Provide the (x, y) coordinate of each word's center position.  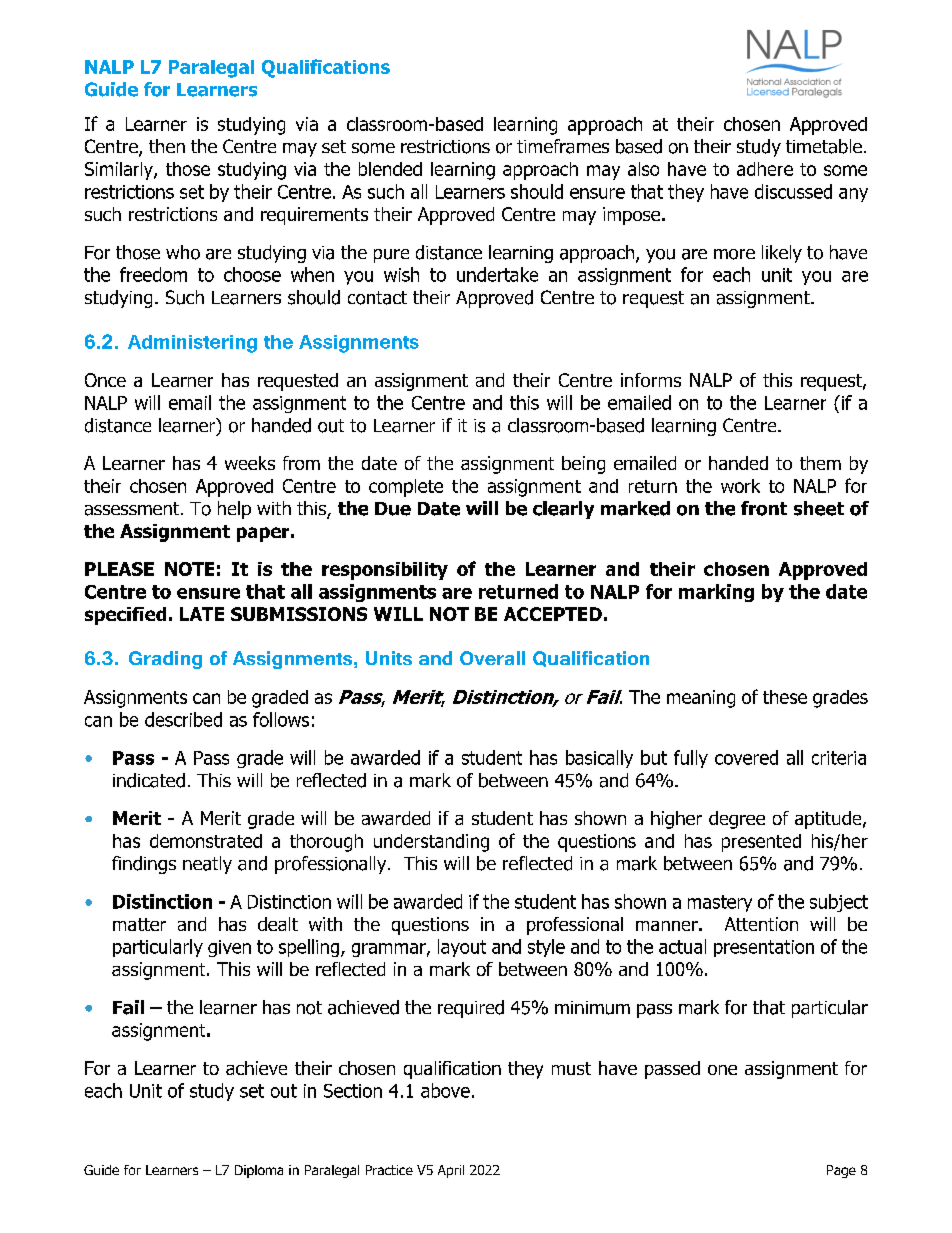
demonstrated (206, 841)
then (167, 146)
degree (737, 820)
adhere (765, 169)
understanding (431, 843)
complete (406, 488)
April (451, 1171)
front (764, 508)
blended (390, 169)
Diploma (259, 1171)
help (234, 510)
